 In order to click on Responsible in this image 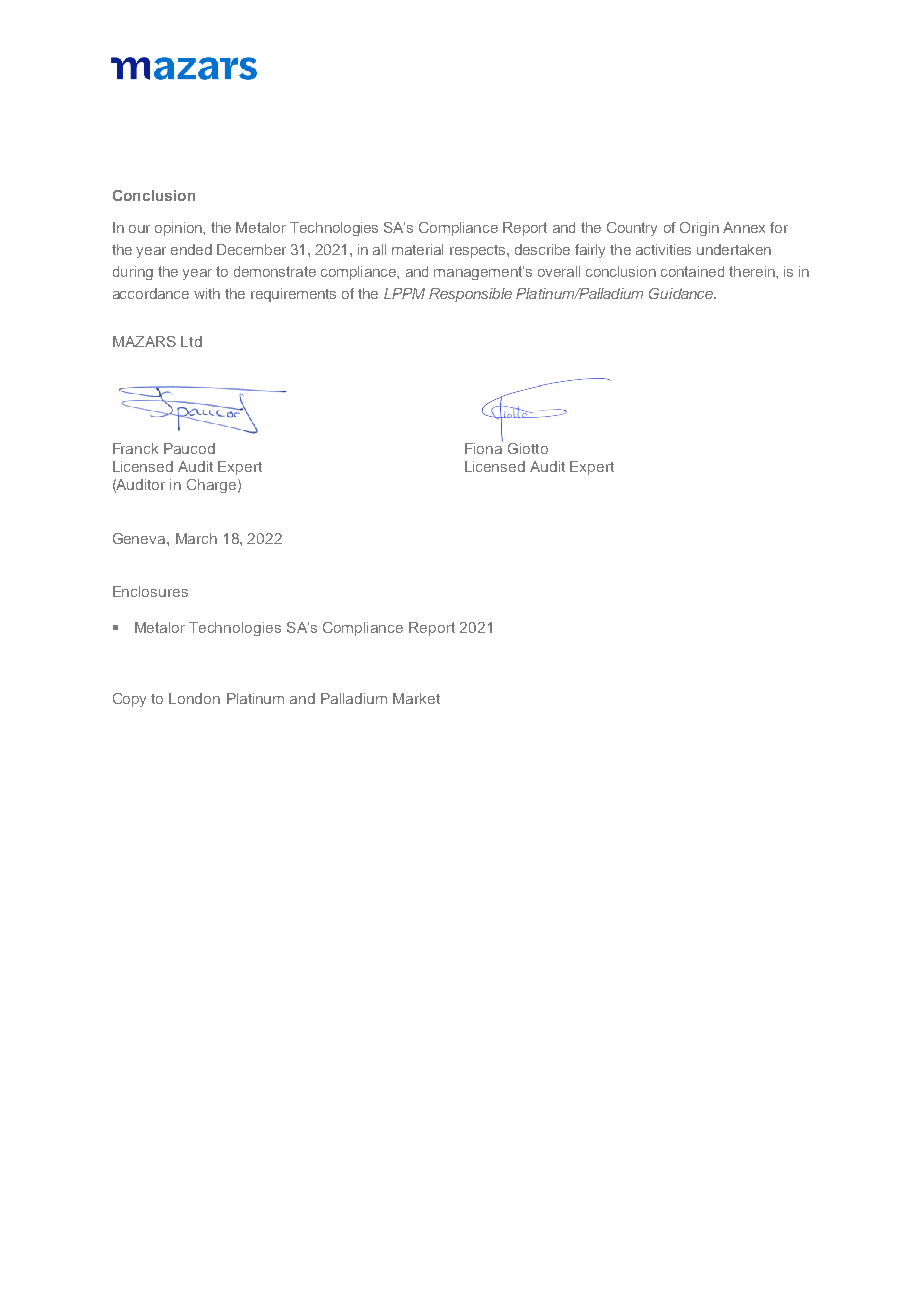, I will do `click(470, 295)`.
